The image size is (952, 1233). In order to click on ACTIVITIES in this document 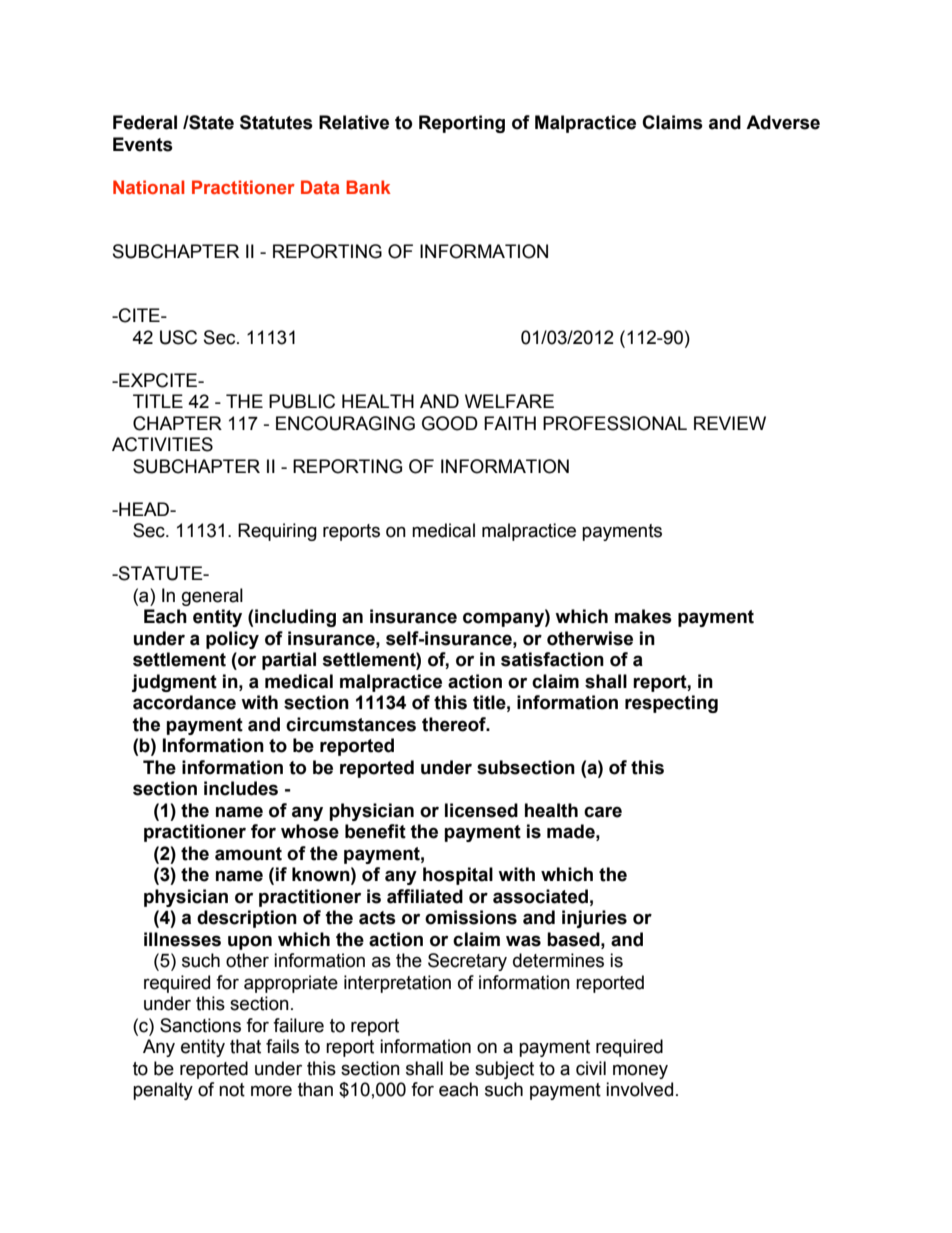, I will do `click(162, 444)`.
